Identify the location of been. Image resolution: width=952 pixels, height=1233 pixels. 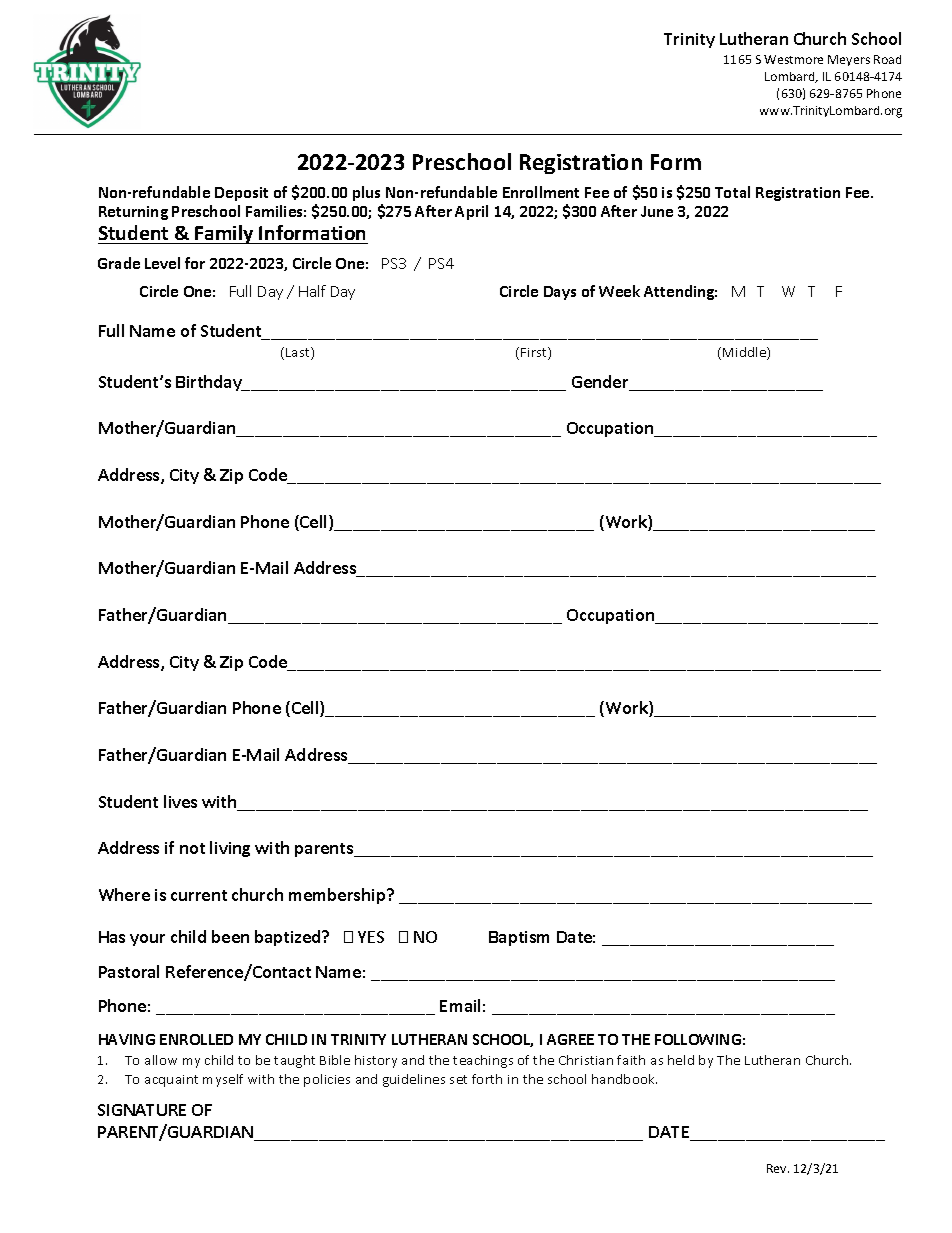
(230, 936).
